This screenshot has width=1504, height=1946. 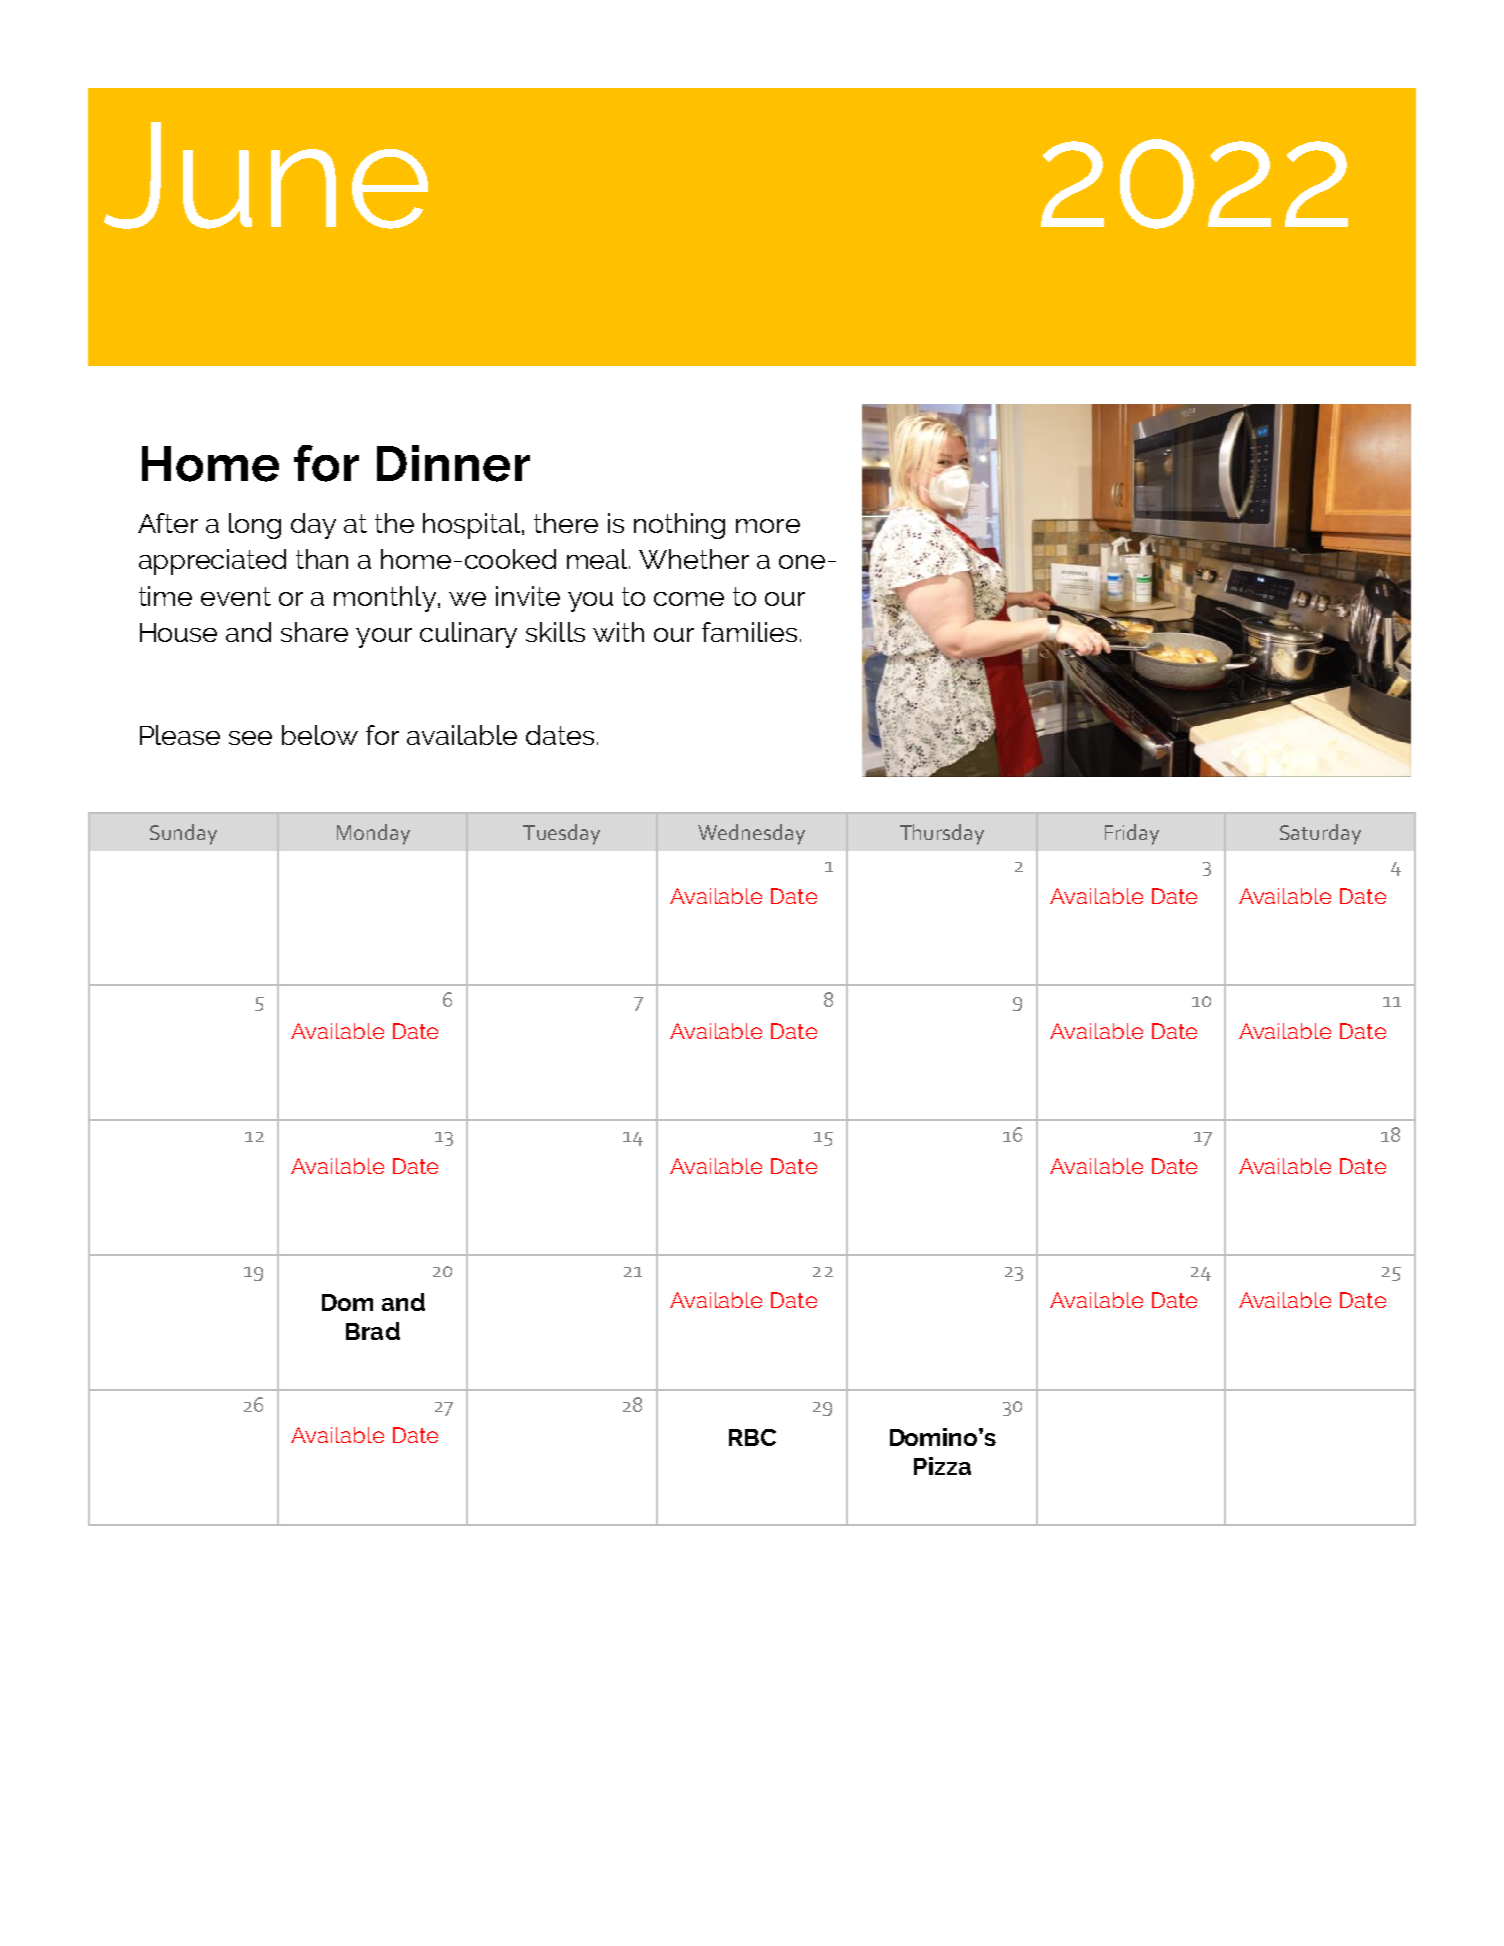 I want to click on Monday, so click(x=373, y=834).
